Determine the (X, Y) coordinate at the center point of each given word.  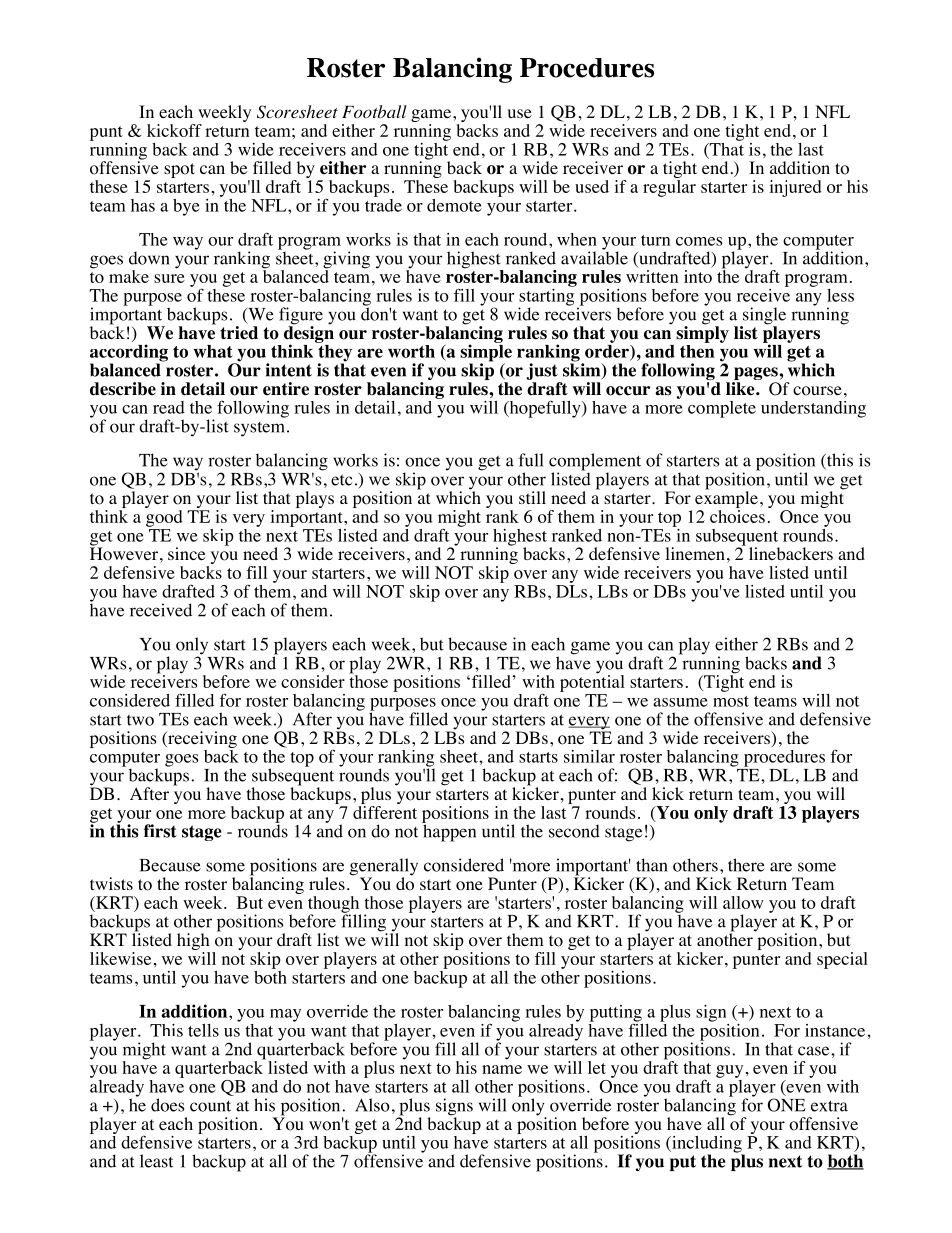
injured (795, 188)
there (746, 865)
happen (449, 832)
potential (592, 682)
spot (179, 170)
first (160, 831)
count (210, 1106)
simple (486, 353)
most (731, 701)
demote (454, 205)
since (186, 553)
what (213, 351)
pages (755, 375)
